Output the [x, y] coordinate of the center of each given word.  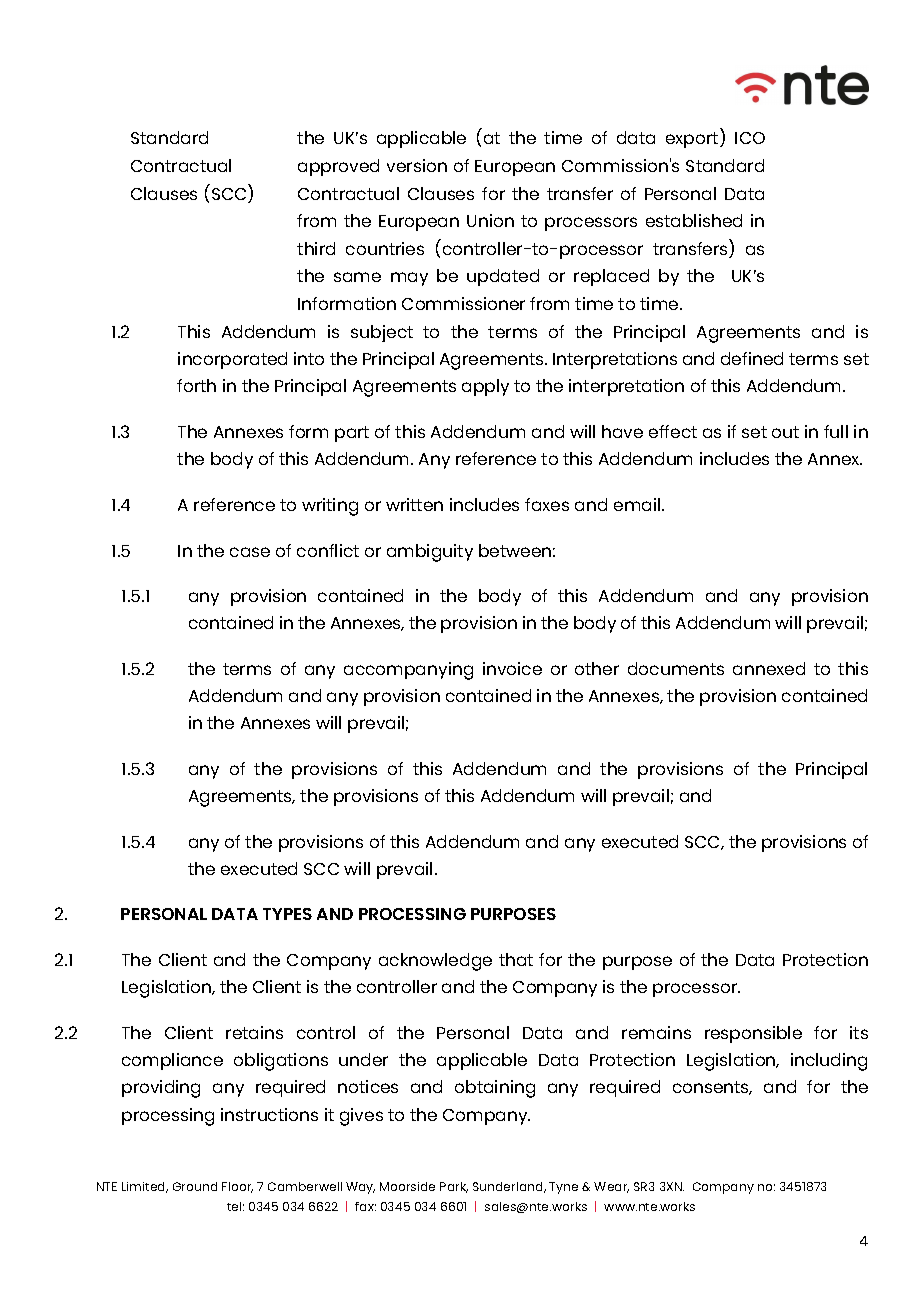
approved [338, 167]
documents [676, 668]
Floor [237, 1187]
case [250, 552]
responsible [753, 1034]
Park [454, 1187]
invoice [512, 668]
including [829, 1062]
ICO [750, 138]
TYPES [287, 914]
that [516, 959]
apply [485, 387]
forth [196, 385]
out [785, 432]
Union [490, 220]
